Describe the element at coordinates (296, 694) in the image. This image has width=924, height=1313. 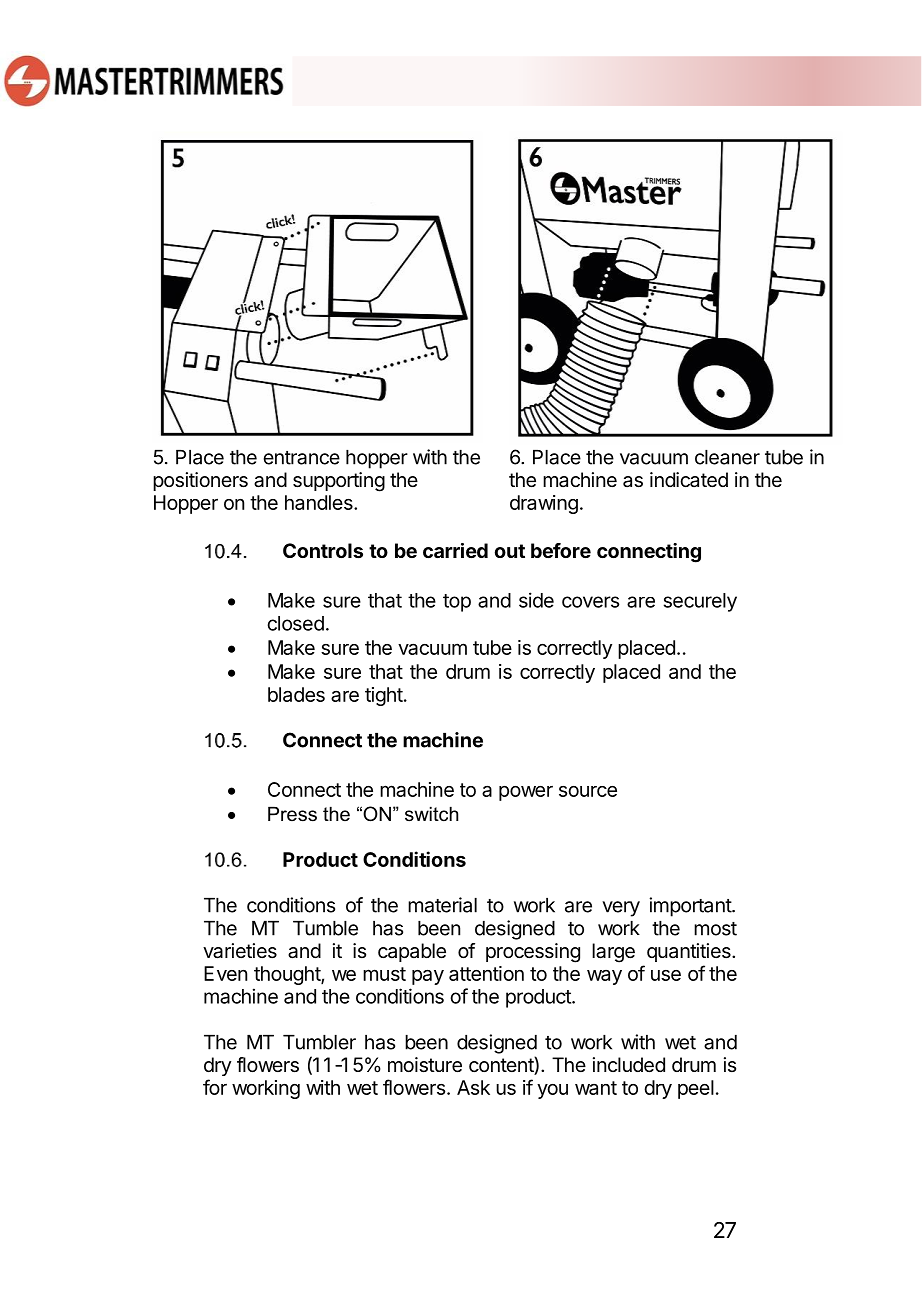
I see `blades` at that location.
